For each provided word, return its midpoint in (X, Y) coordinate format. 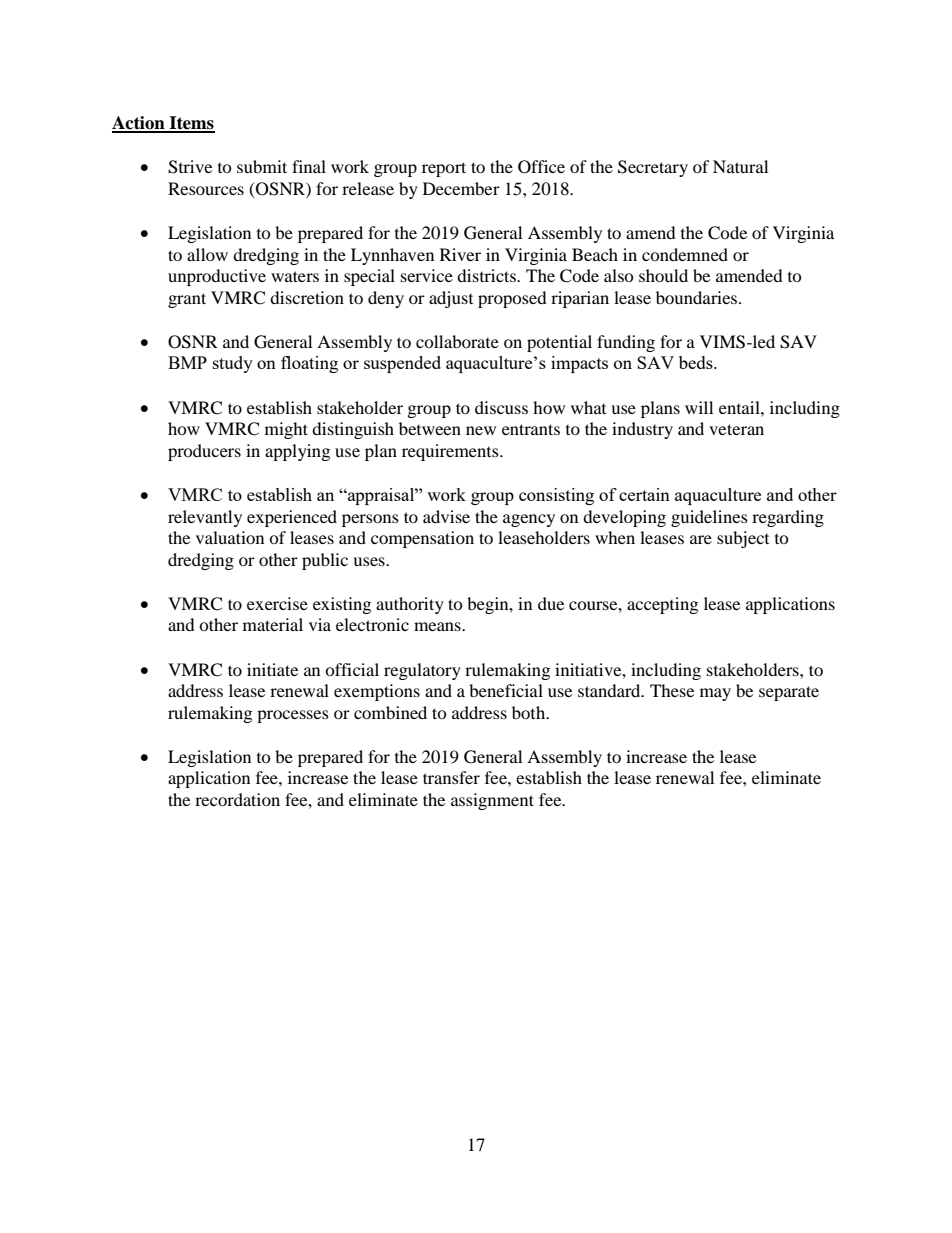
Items (191, 124)
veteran (736, 429)
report (444, 169)
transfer (451, 777)
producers (204, 452)
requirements (451, 452)
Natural (740, 166)
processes (293, 716)
